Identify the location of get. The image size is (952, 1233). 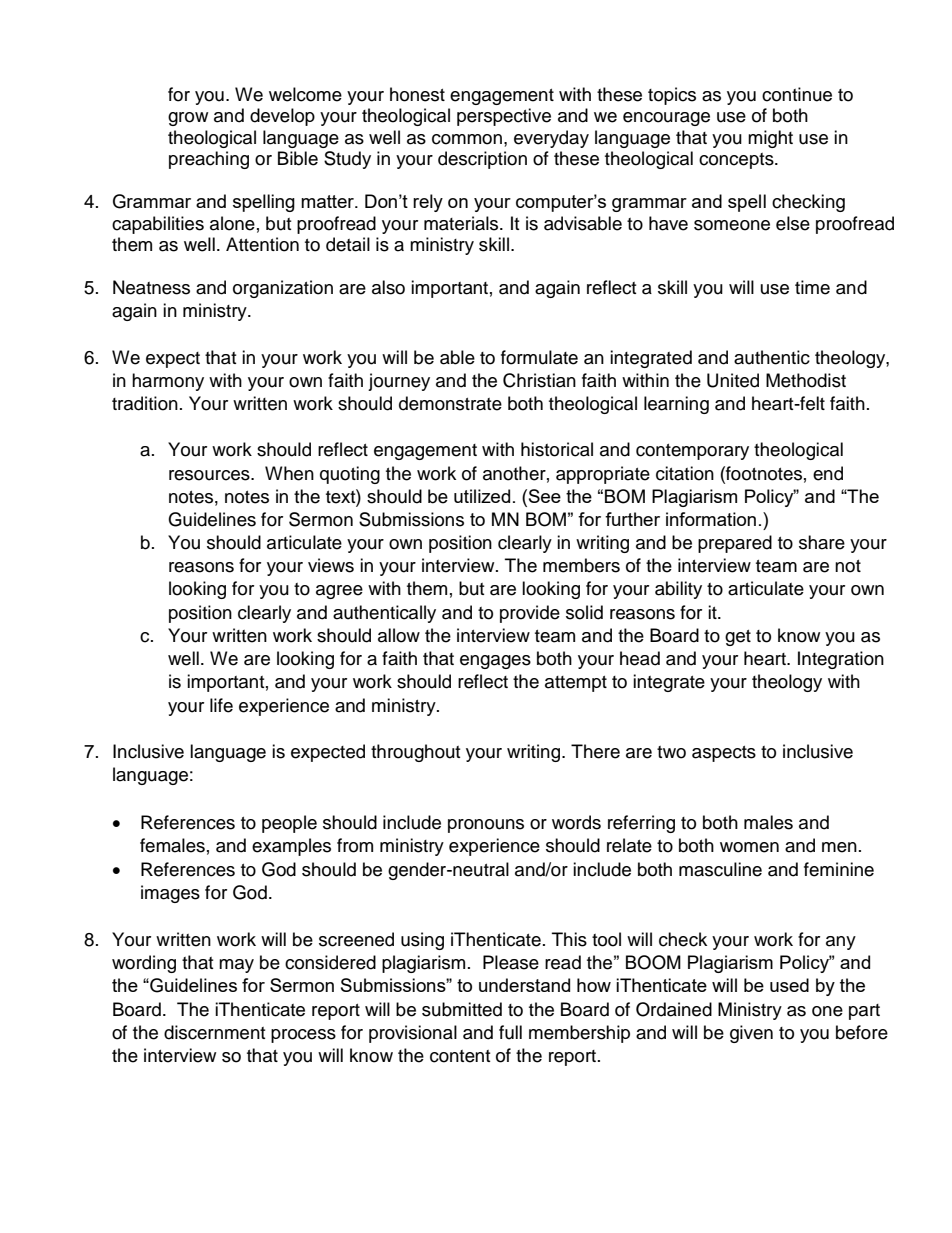
(738, 638).
